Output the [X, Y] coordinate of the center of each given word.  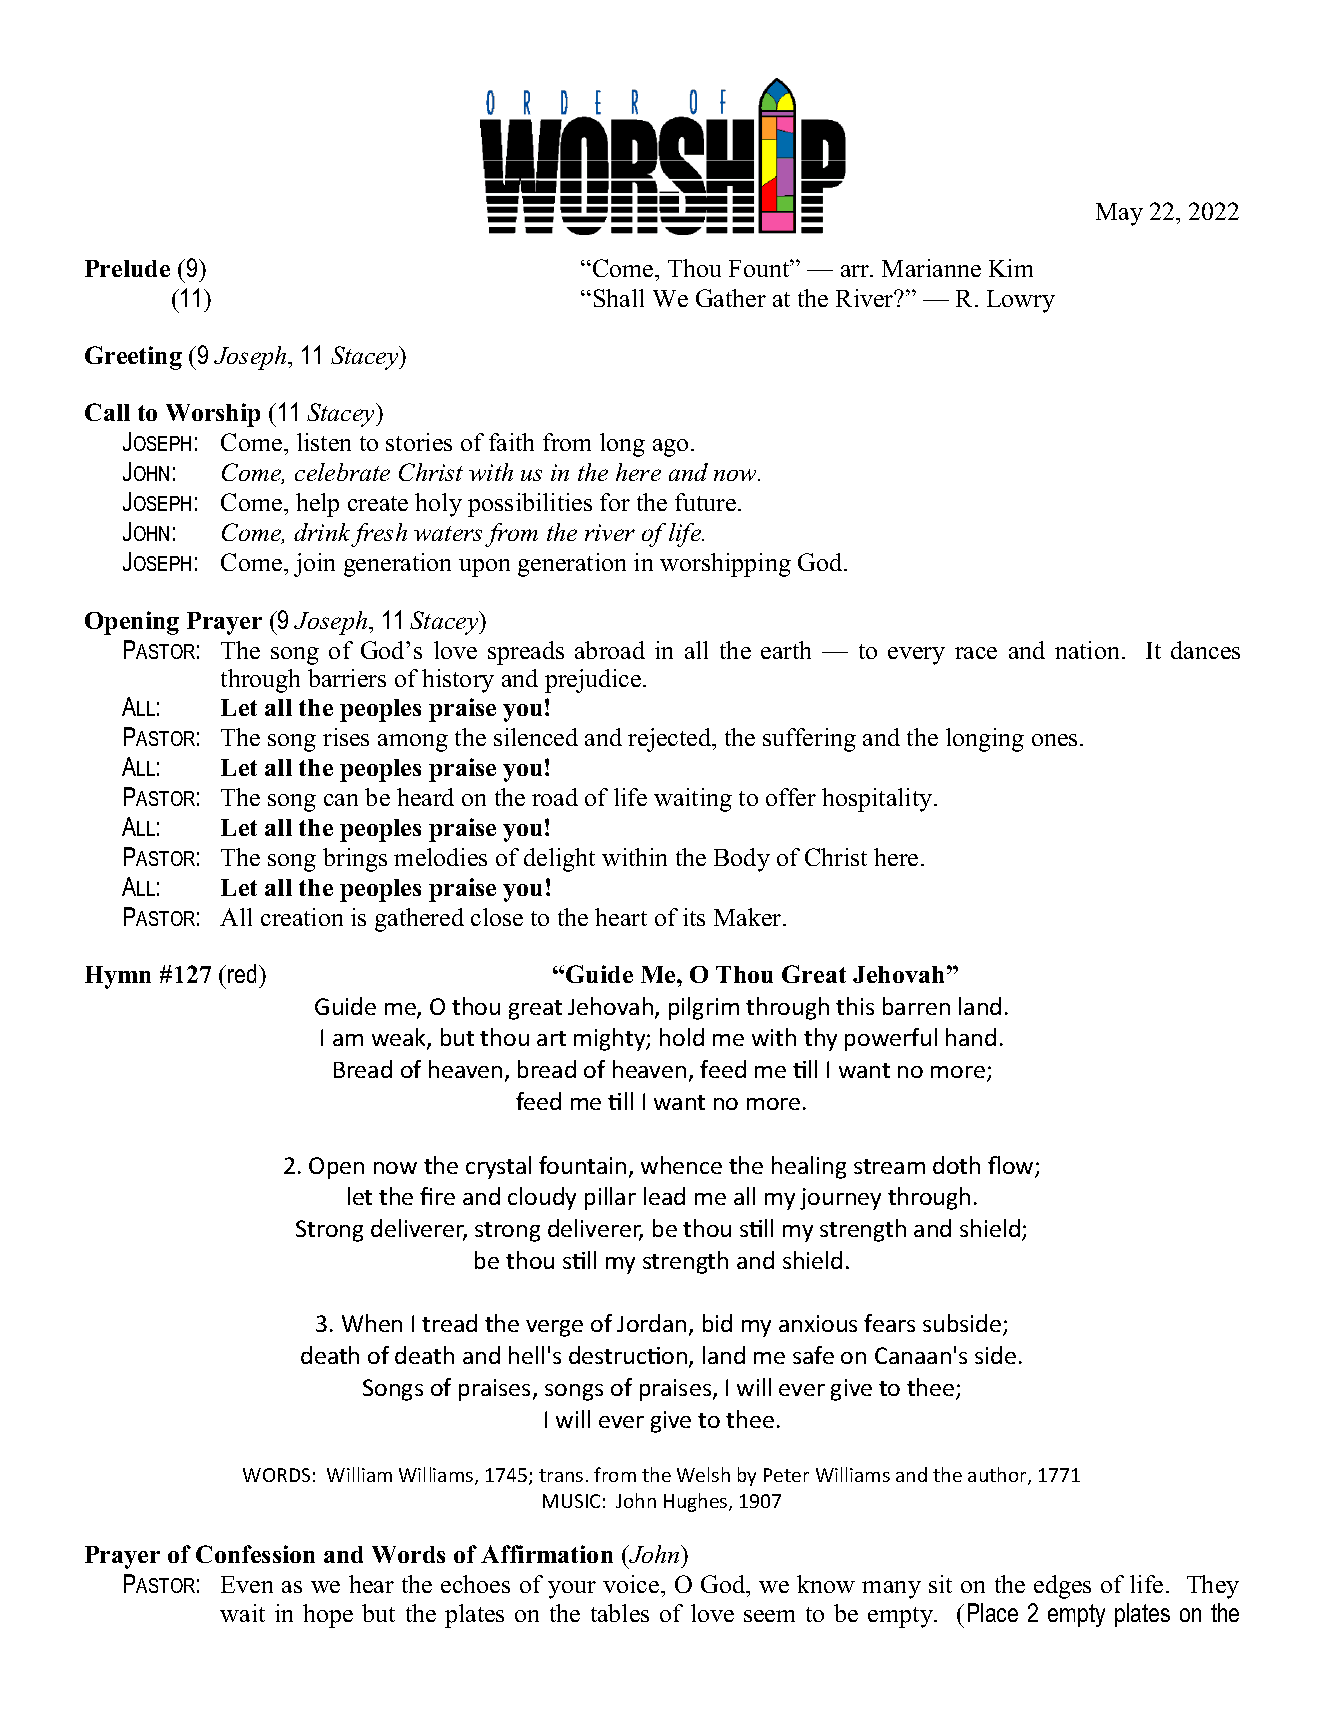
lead [664, 1196]
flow [1012, 1166]
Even [247, 1584]
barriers [347, 678]
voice [632, 1584]
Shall [619, 298]
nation [1089, 650]
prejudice [594, 681]
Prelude [127, 268]
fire [437, 1196]
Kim [1011, 268]
